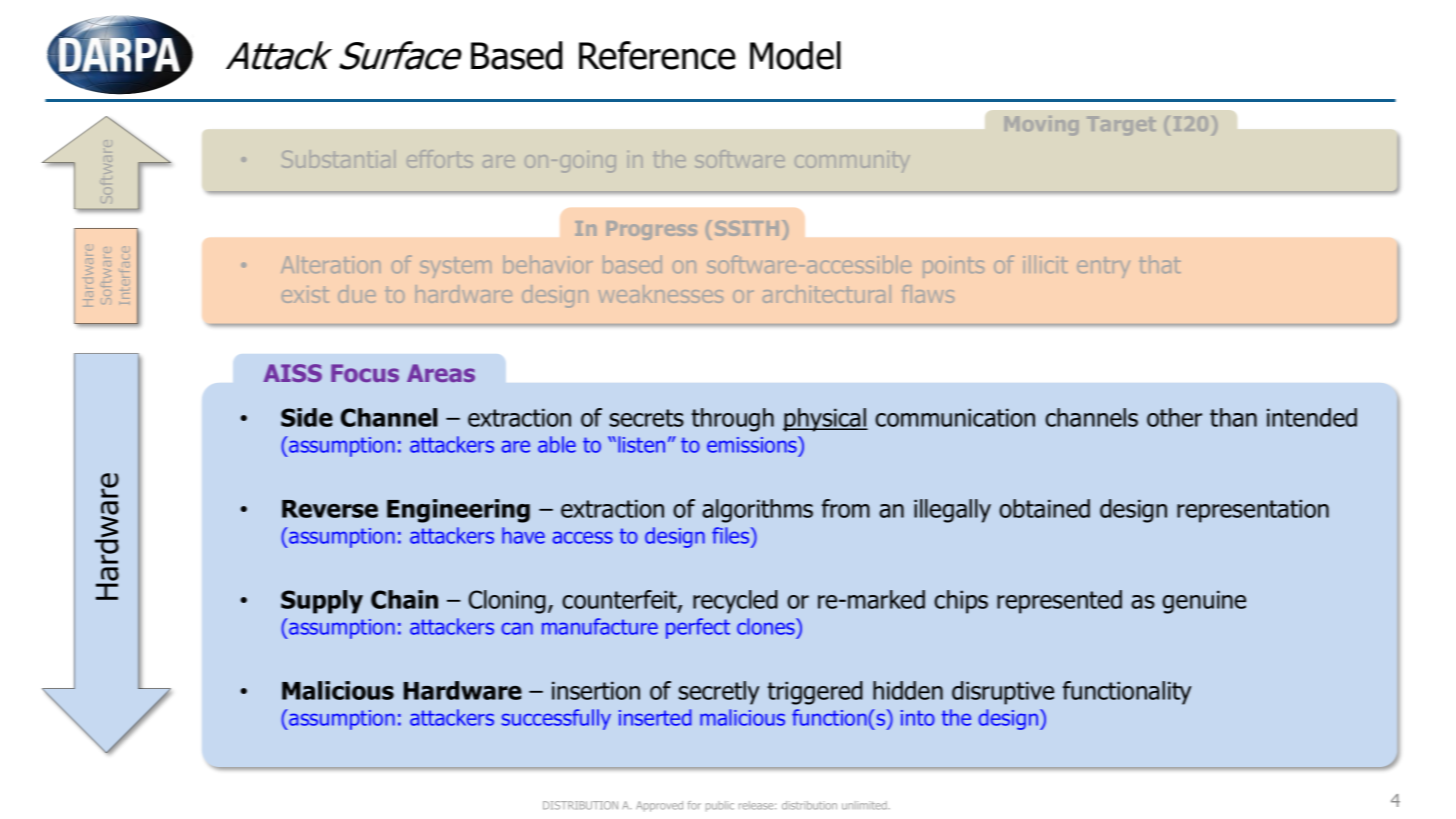 The image size is (1456, 819). Describe the element at coordinates (735, 602) in the page. I see `recycled` at that location.
